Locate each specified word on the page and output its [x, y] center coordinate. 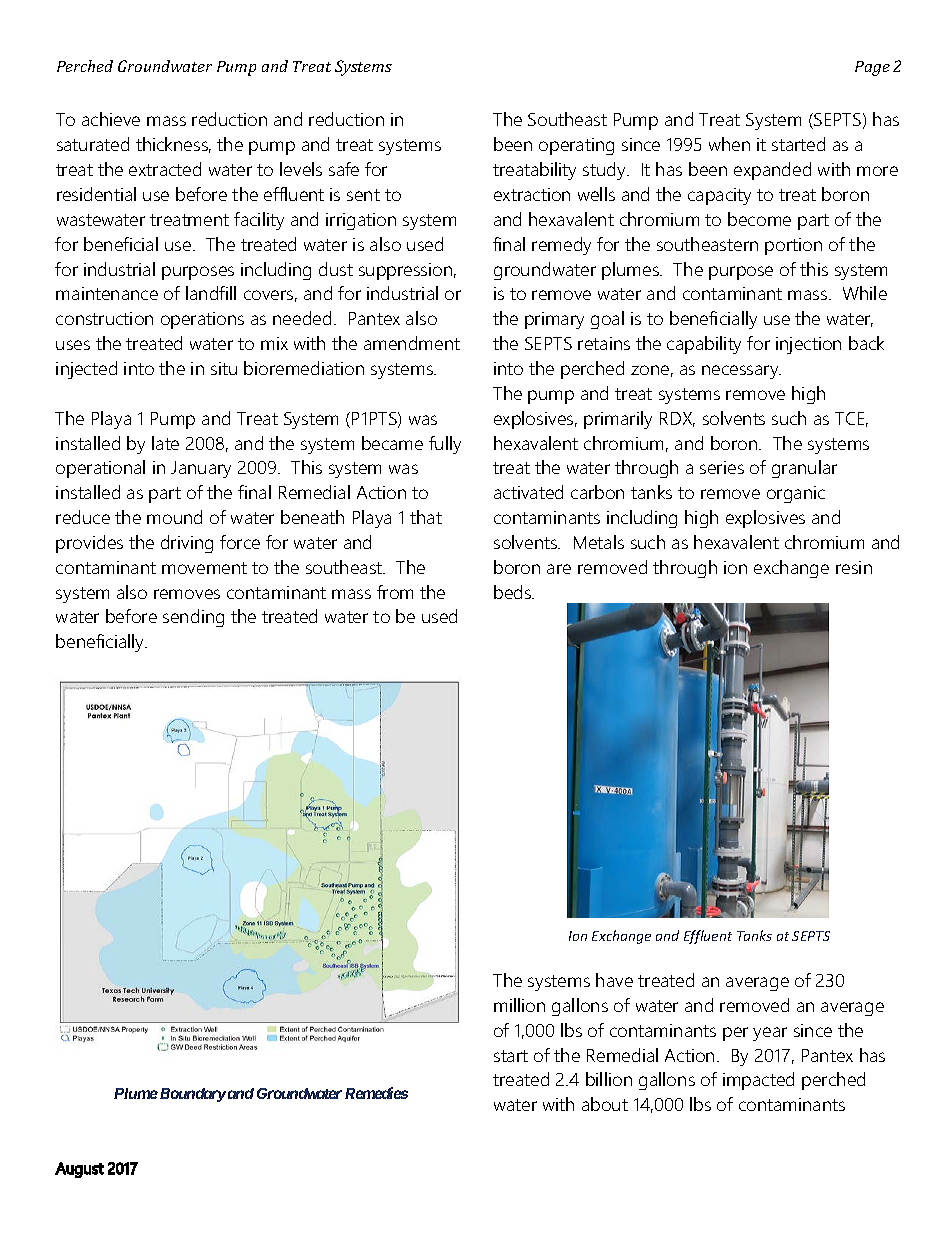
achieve [111, 119]
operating [576, 146]
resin [854, 567]
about [605, 1104]
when [729, 144]
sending [193, 618]
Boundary [191, 1095]
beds [513, 592]
